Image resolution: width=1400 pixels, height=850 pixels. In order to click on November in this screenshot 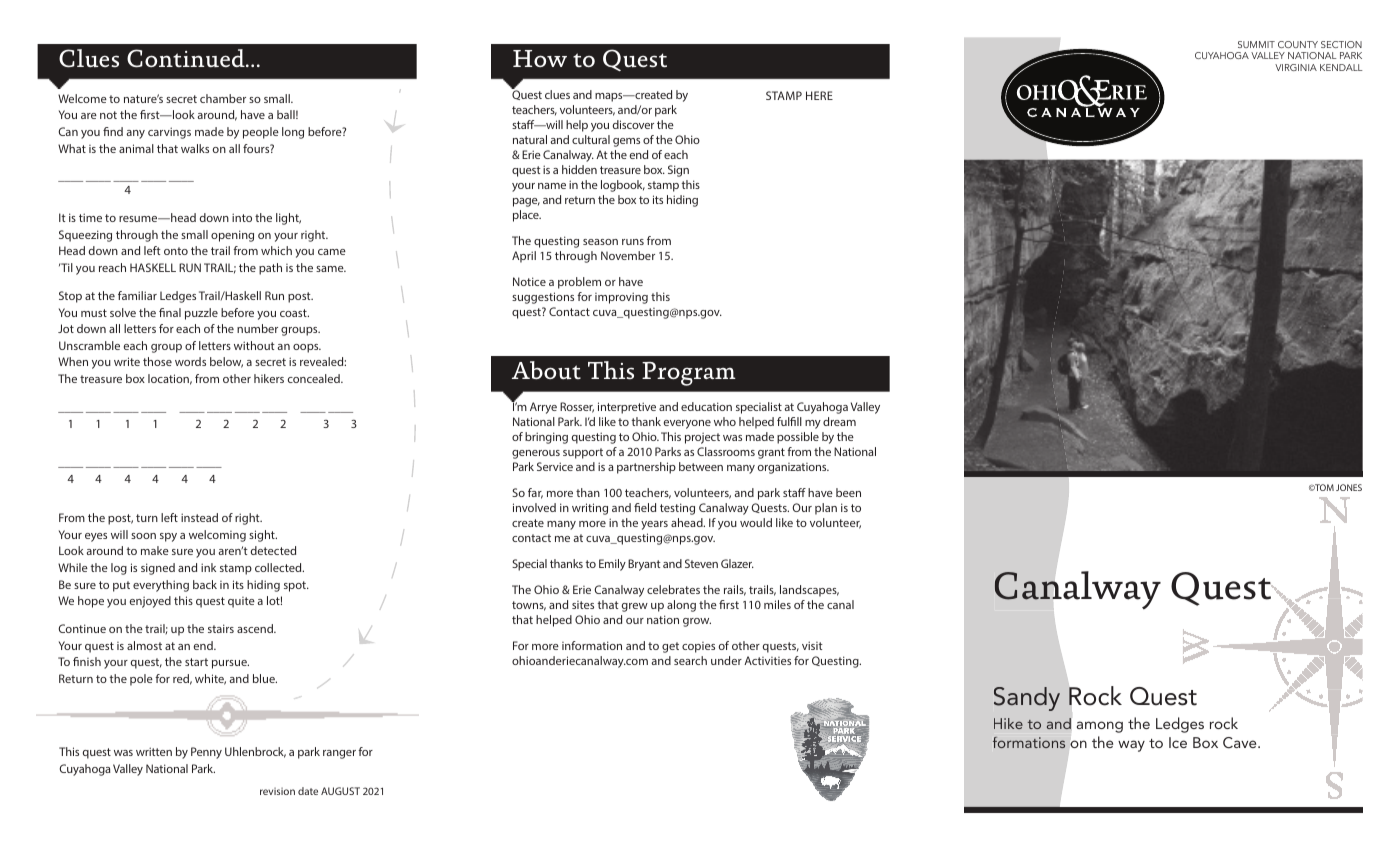, I will do `click(628, 255)`.
